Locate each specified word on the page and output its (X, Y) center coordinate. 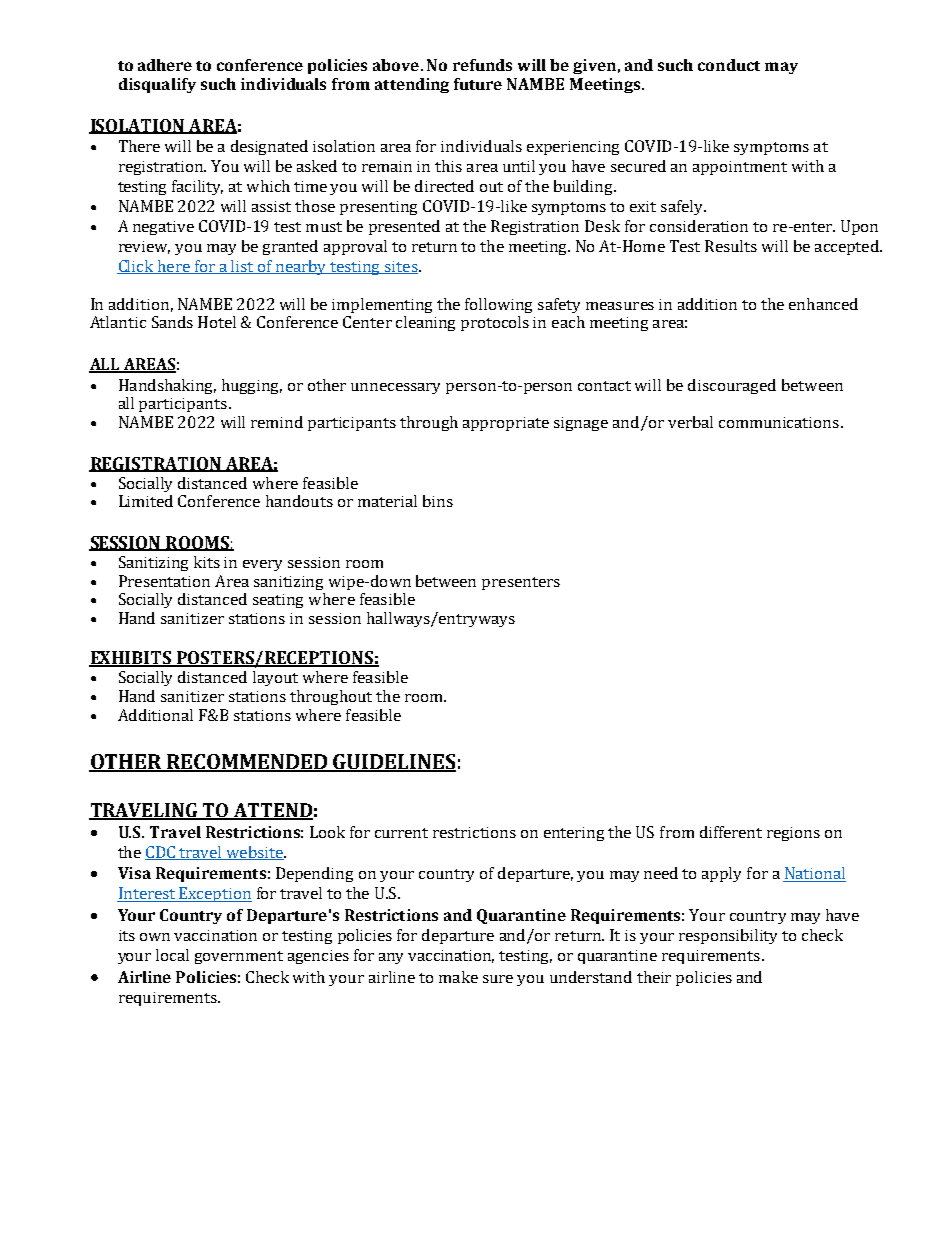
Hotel (217, 322)
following (498, 305)
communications (779, 422)
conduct (729, 65)
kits (207, 562)
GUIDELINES (394, 762)
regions (793, 834)
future (478, 84)
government (239, 957)
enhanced (823, 304)
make (458, 977)
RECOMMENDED (247, 762)
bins (438, 501)
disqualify (157, 85)
